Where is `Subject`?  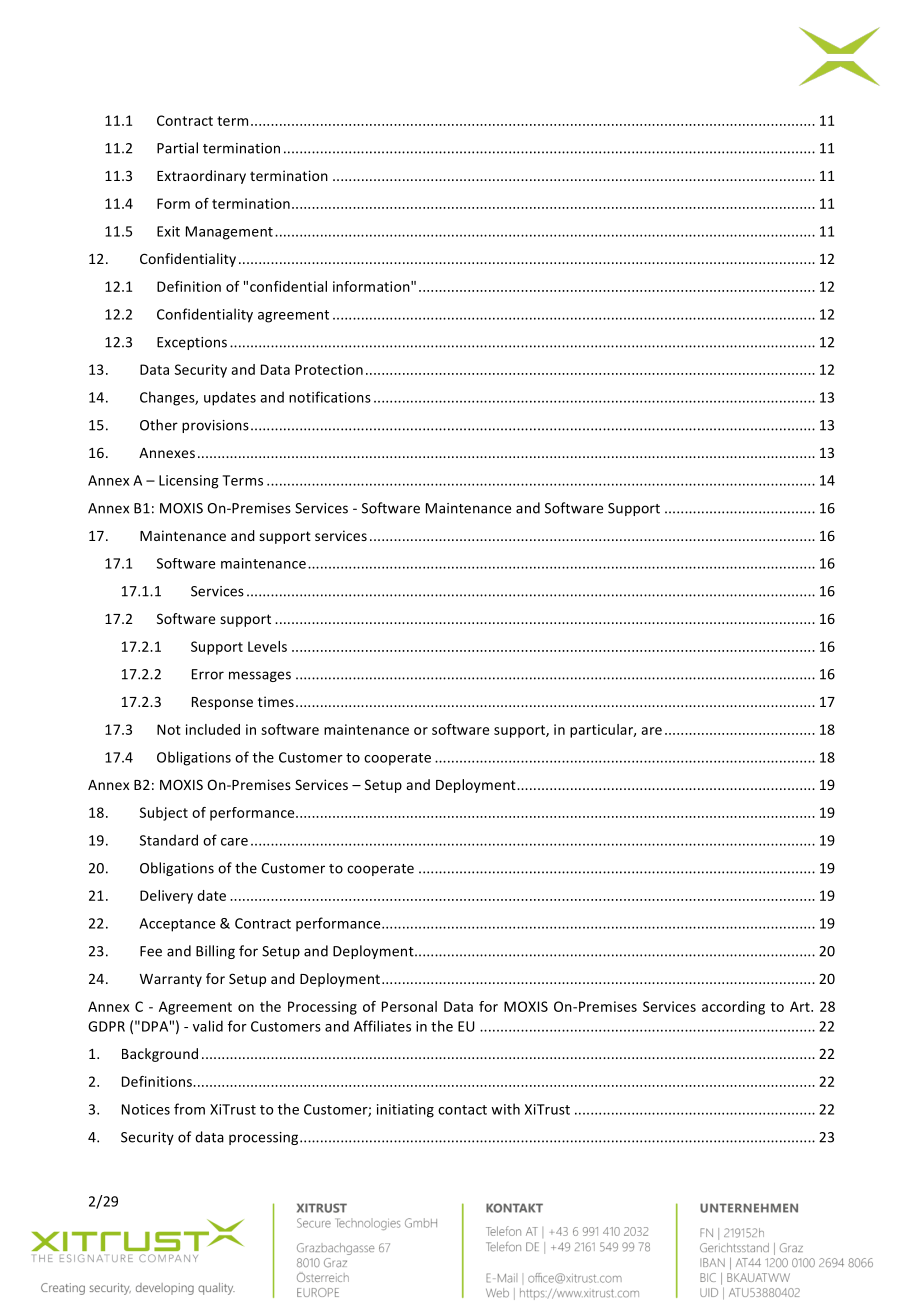 Subject is located at coordinates (164, 814).
